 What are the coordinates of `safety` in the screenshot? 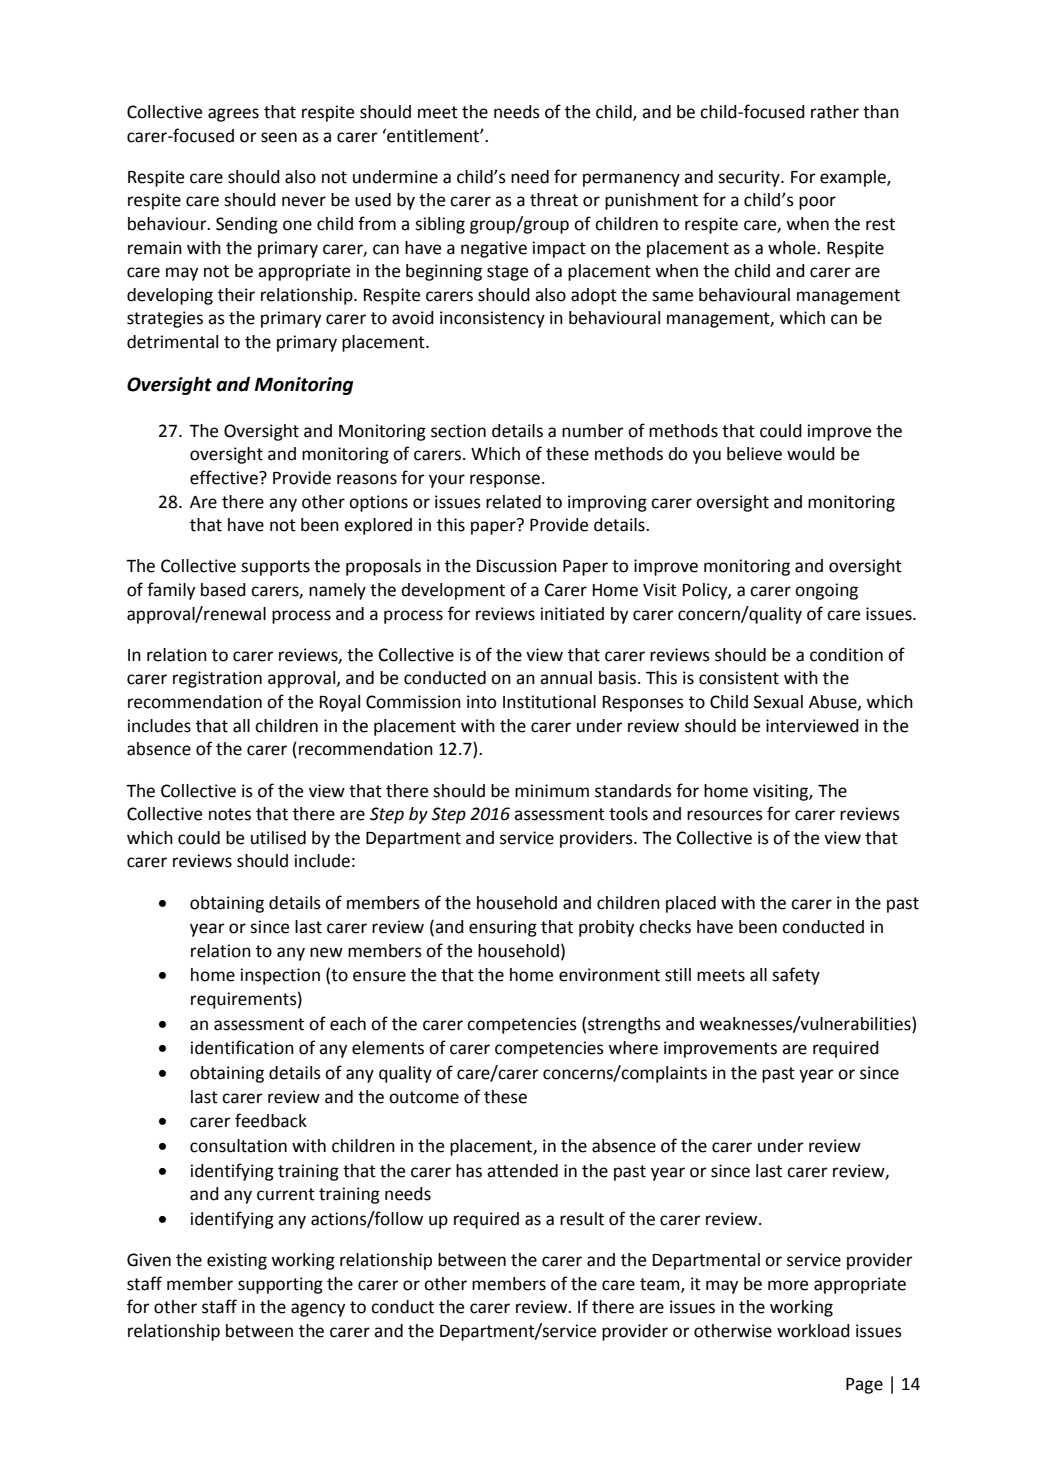 It's located at (796, 976).
